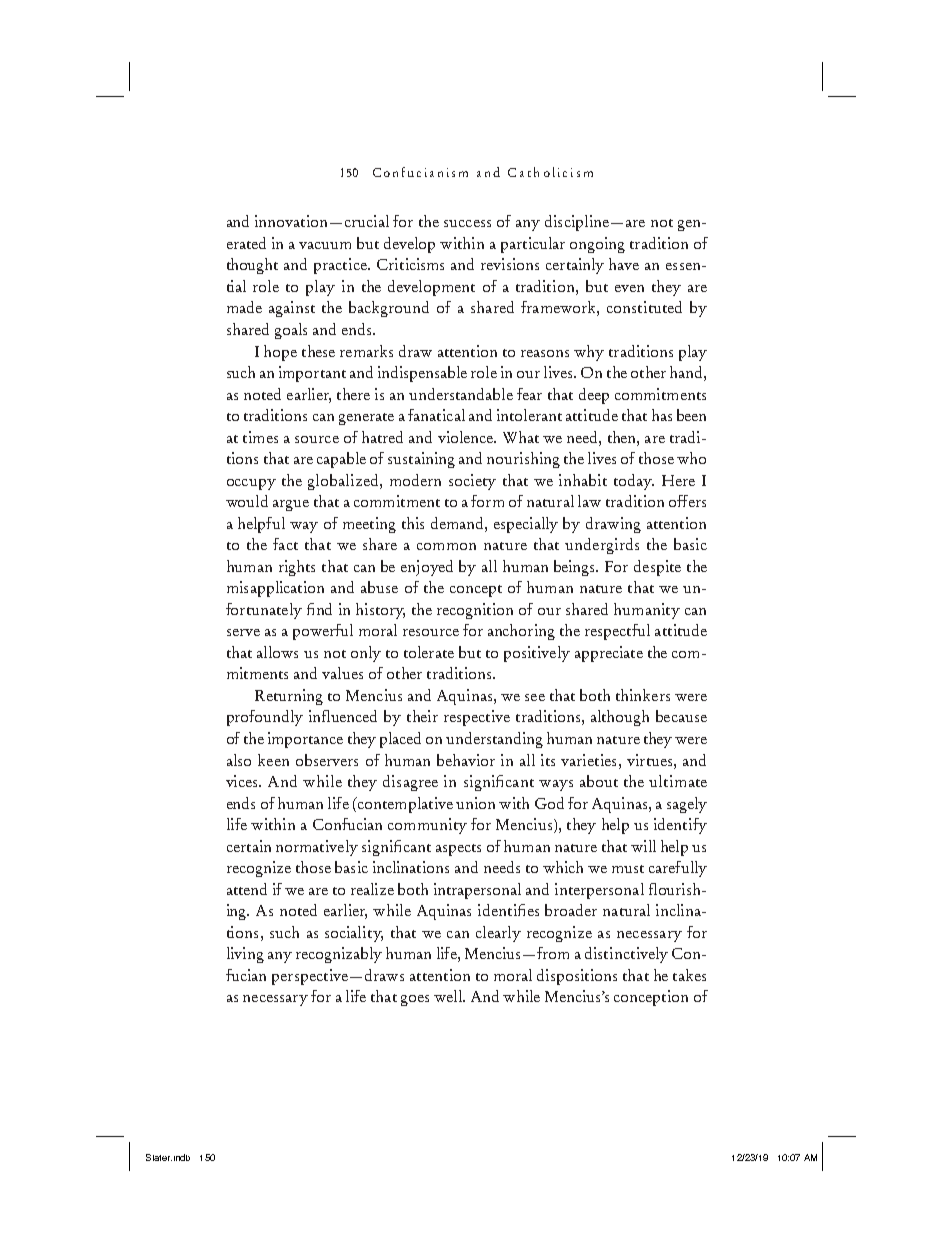 Image resolution: width=952 pixels, height=1233 pixels. What do you see at coordinates (325, 245) in the screenshot?
I see `vacuum` at bounding box center [325, 245].
